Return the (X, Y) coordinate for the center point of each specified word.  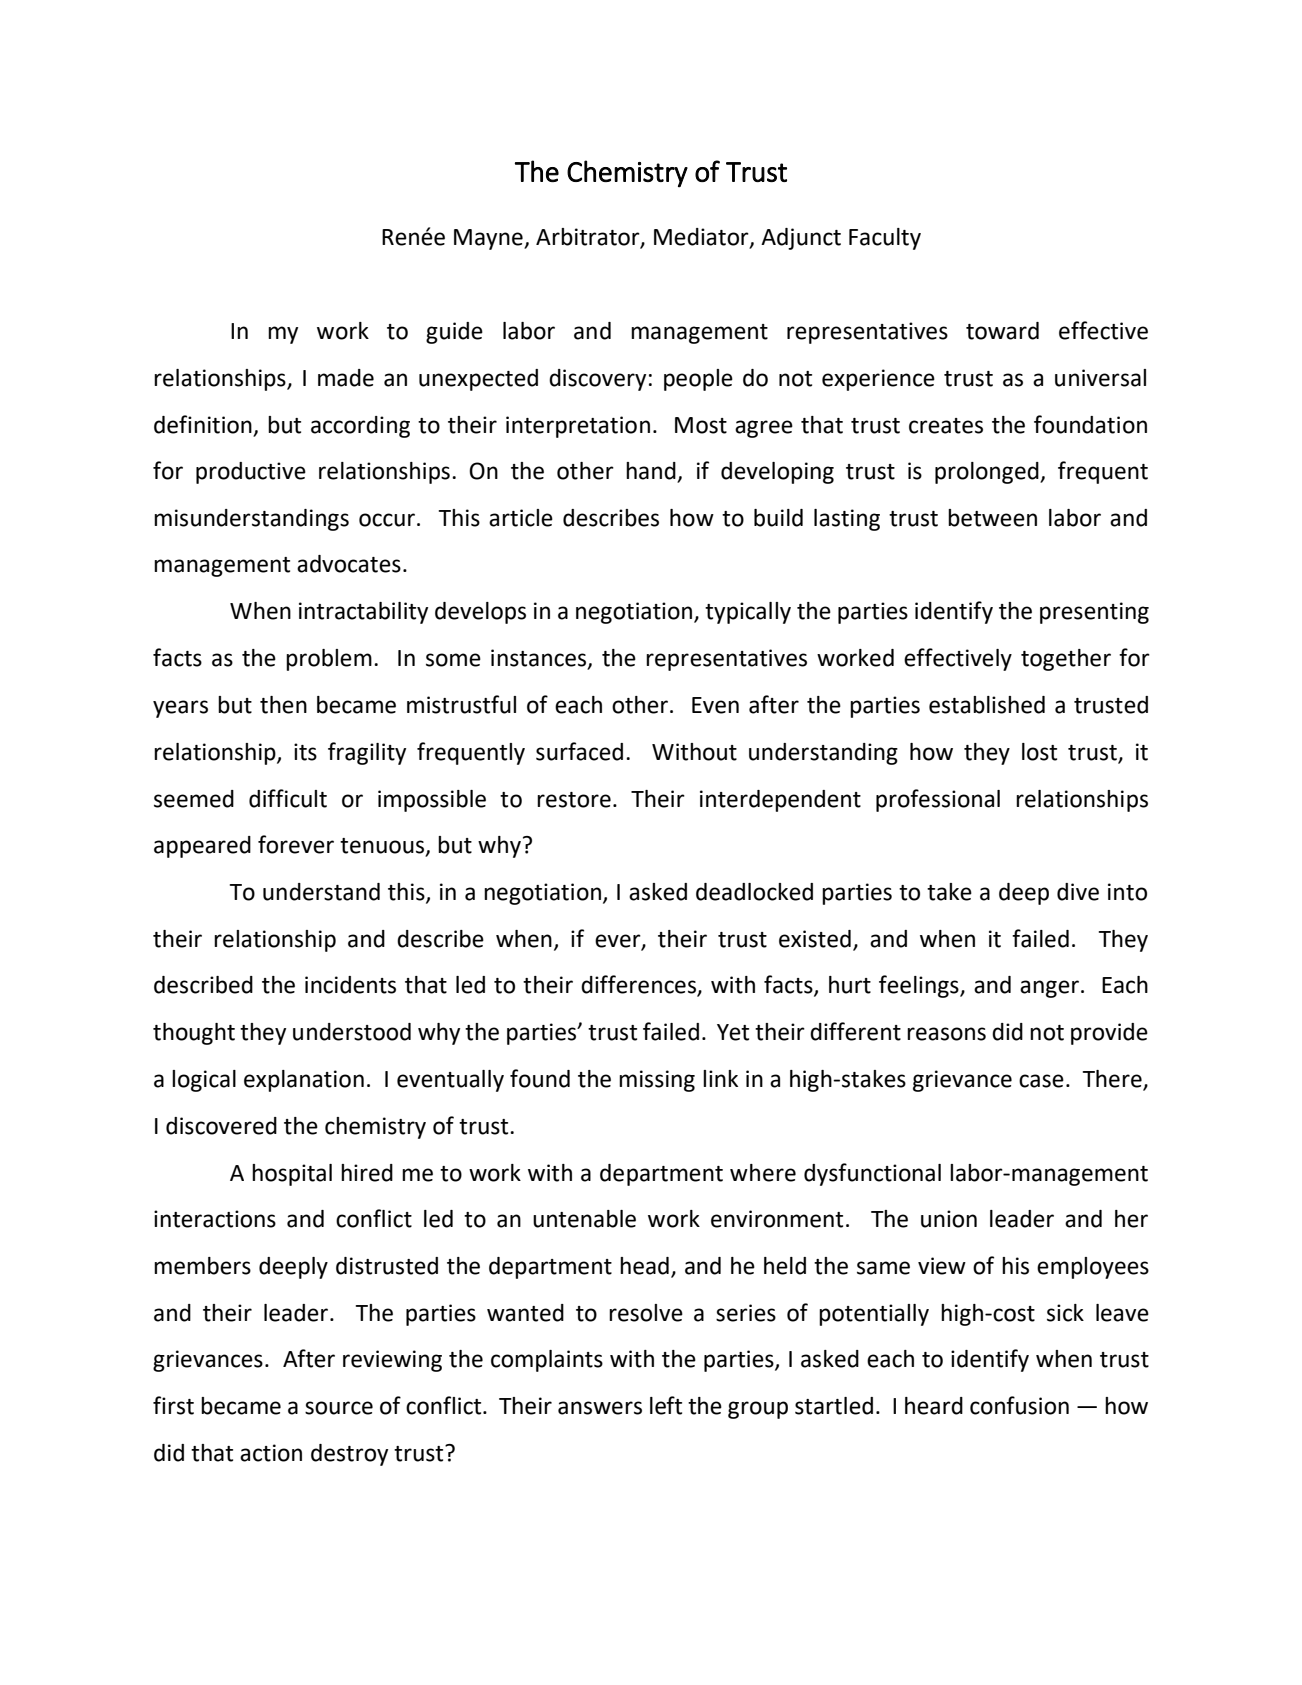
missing (657, 1081)
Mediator (702, 238)
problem (329, 660)
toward (1002, 331)
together (1066, 660)
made (346, 378)
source (339, 1408)
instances (539, 659)
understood (352, 1032)
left (666, 1405)
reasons (946, 1034)
